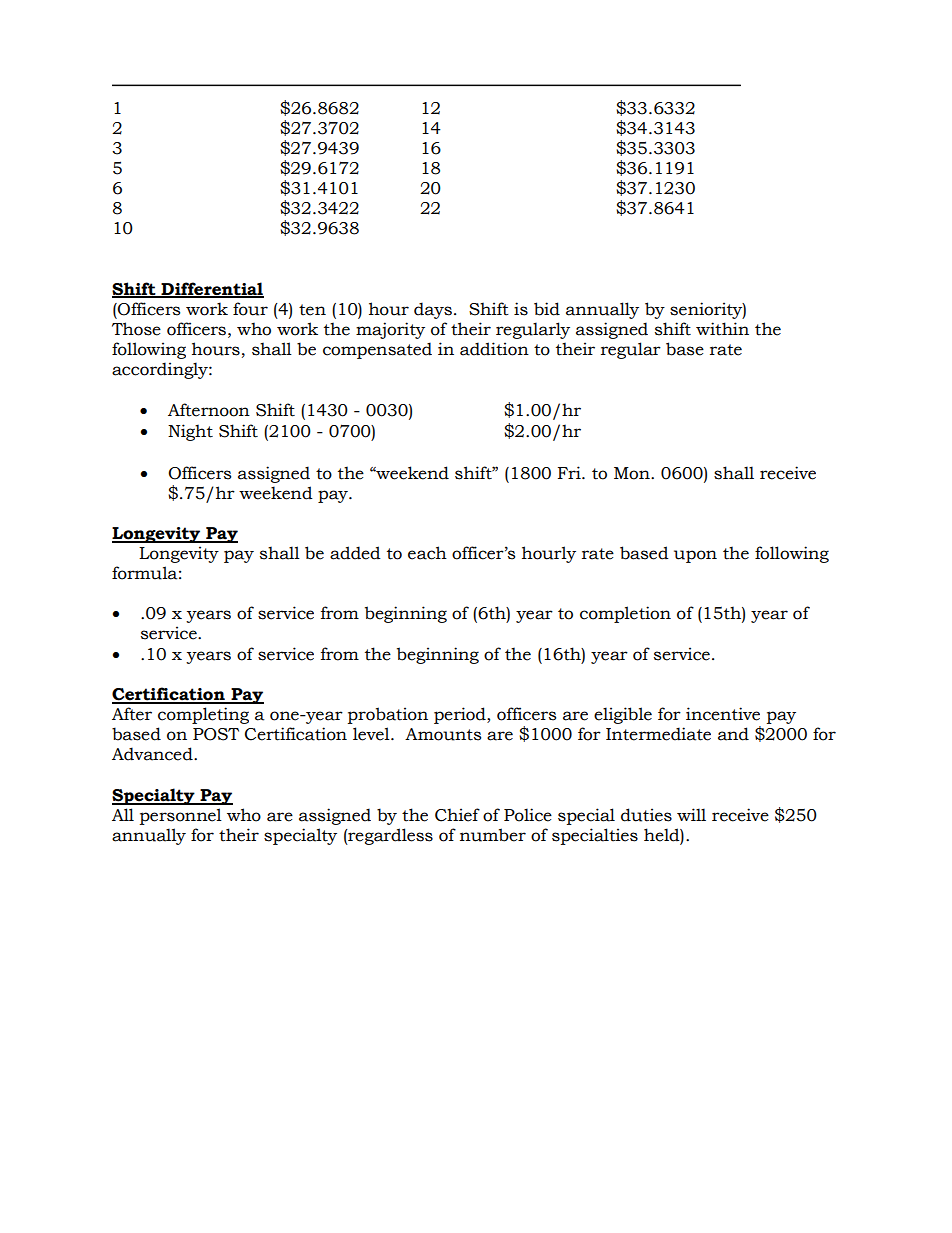 This document has height=1233, width=952. Describe the element at coordinates (355, 553) in the document. I see `added` at that location.
